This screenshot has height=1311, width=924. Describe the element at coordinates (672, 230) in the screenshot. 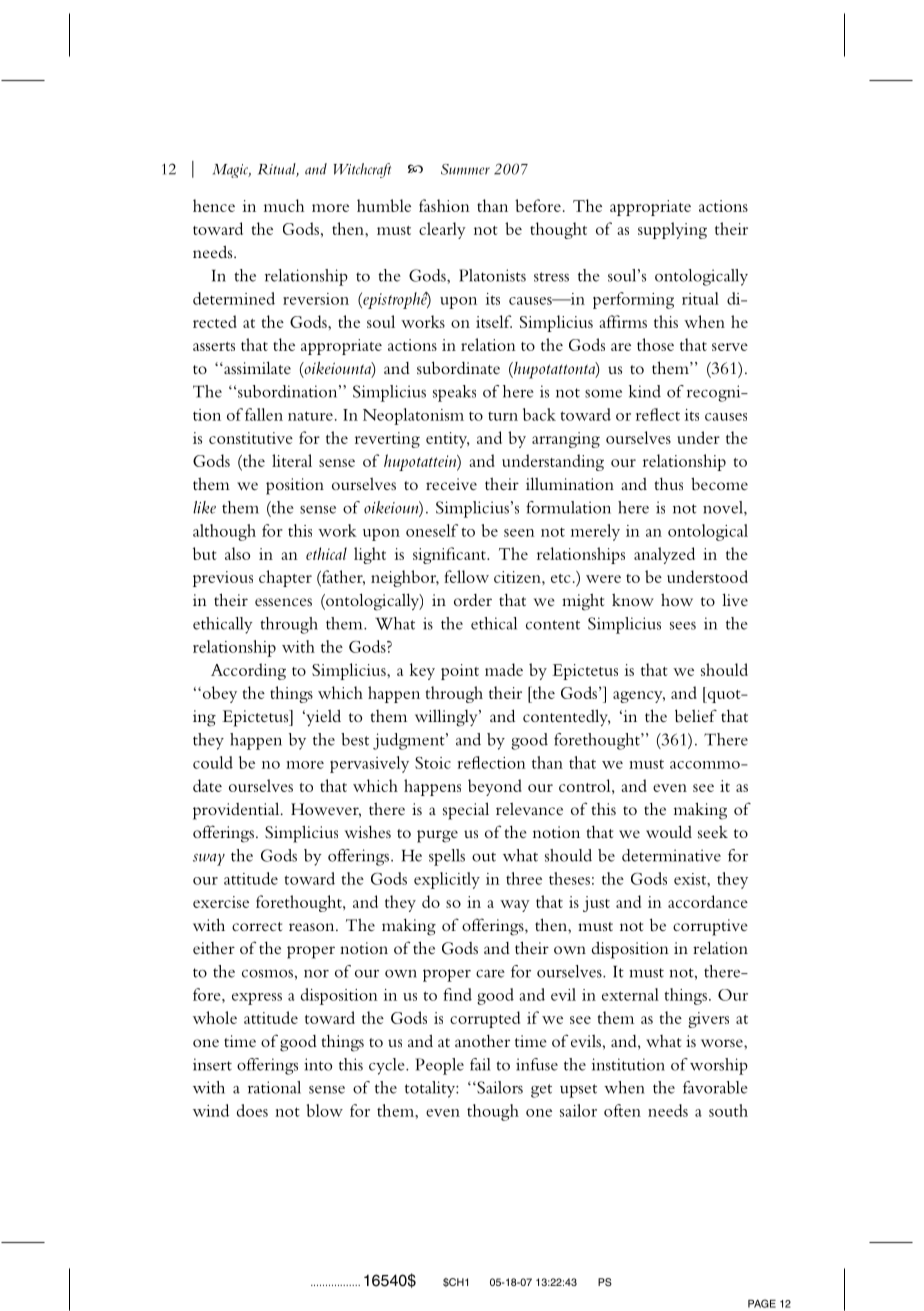

I see `supplying` at that location.
